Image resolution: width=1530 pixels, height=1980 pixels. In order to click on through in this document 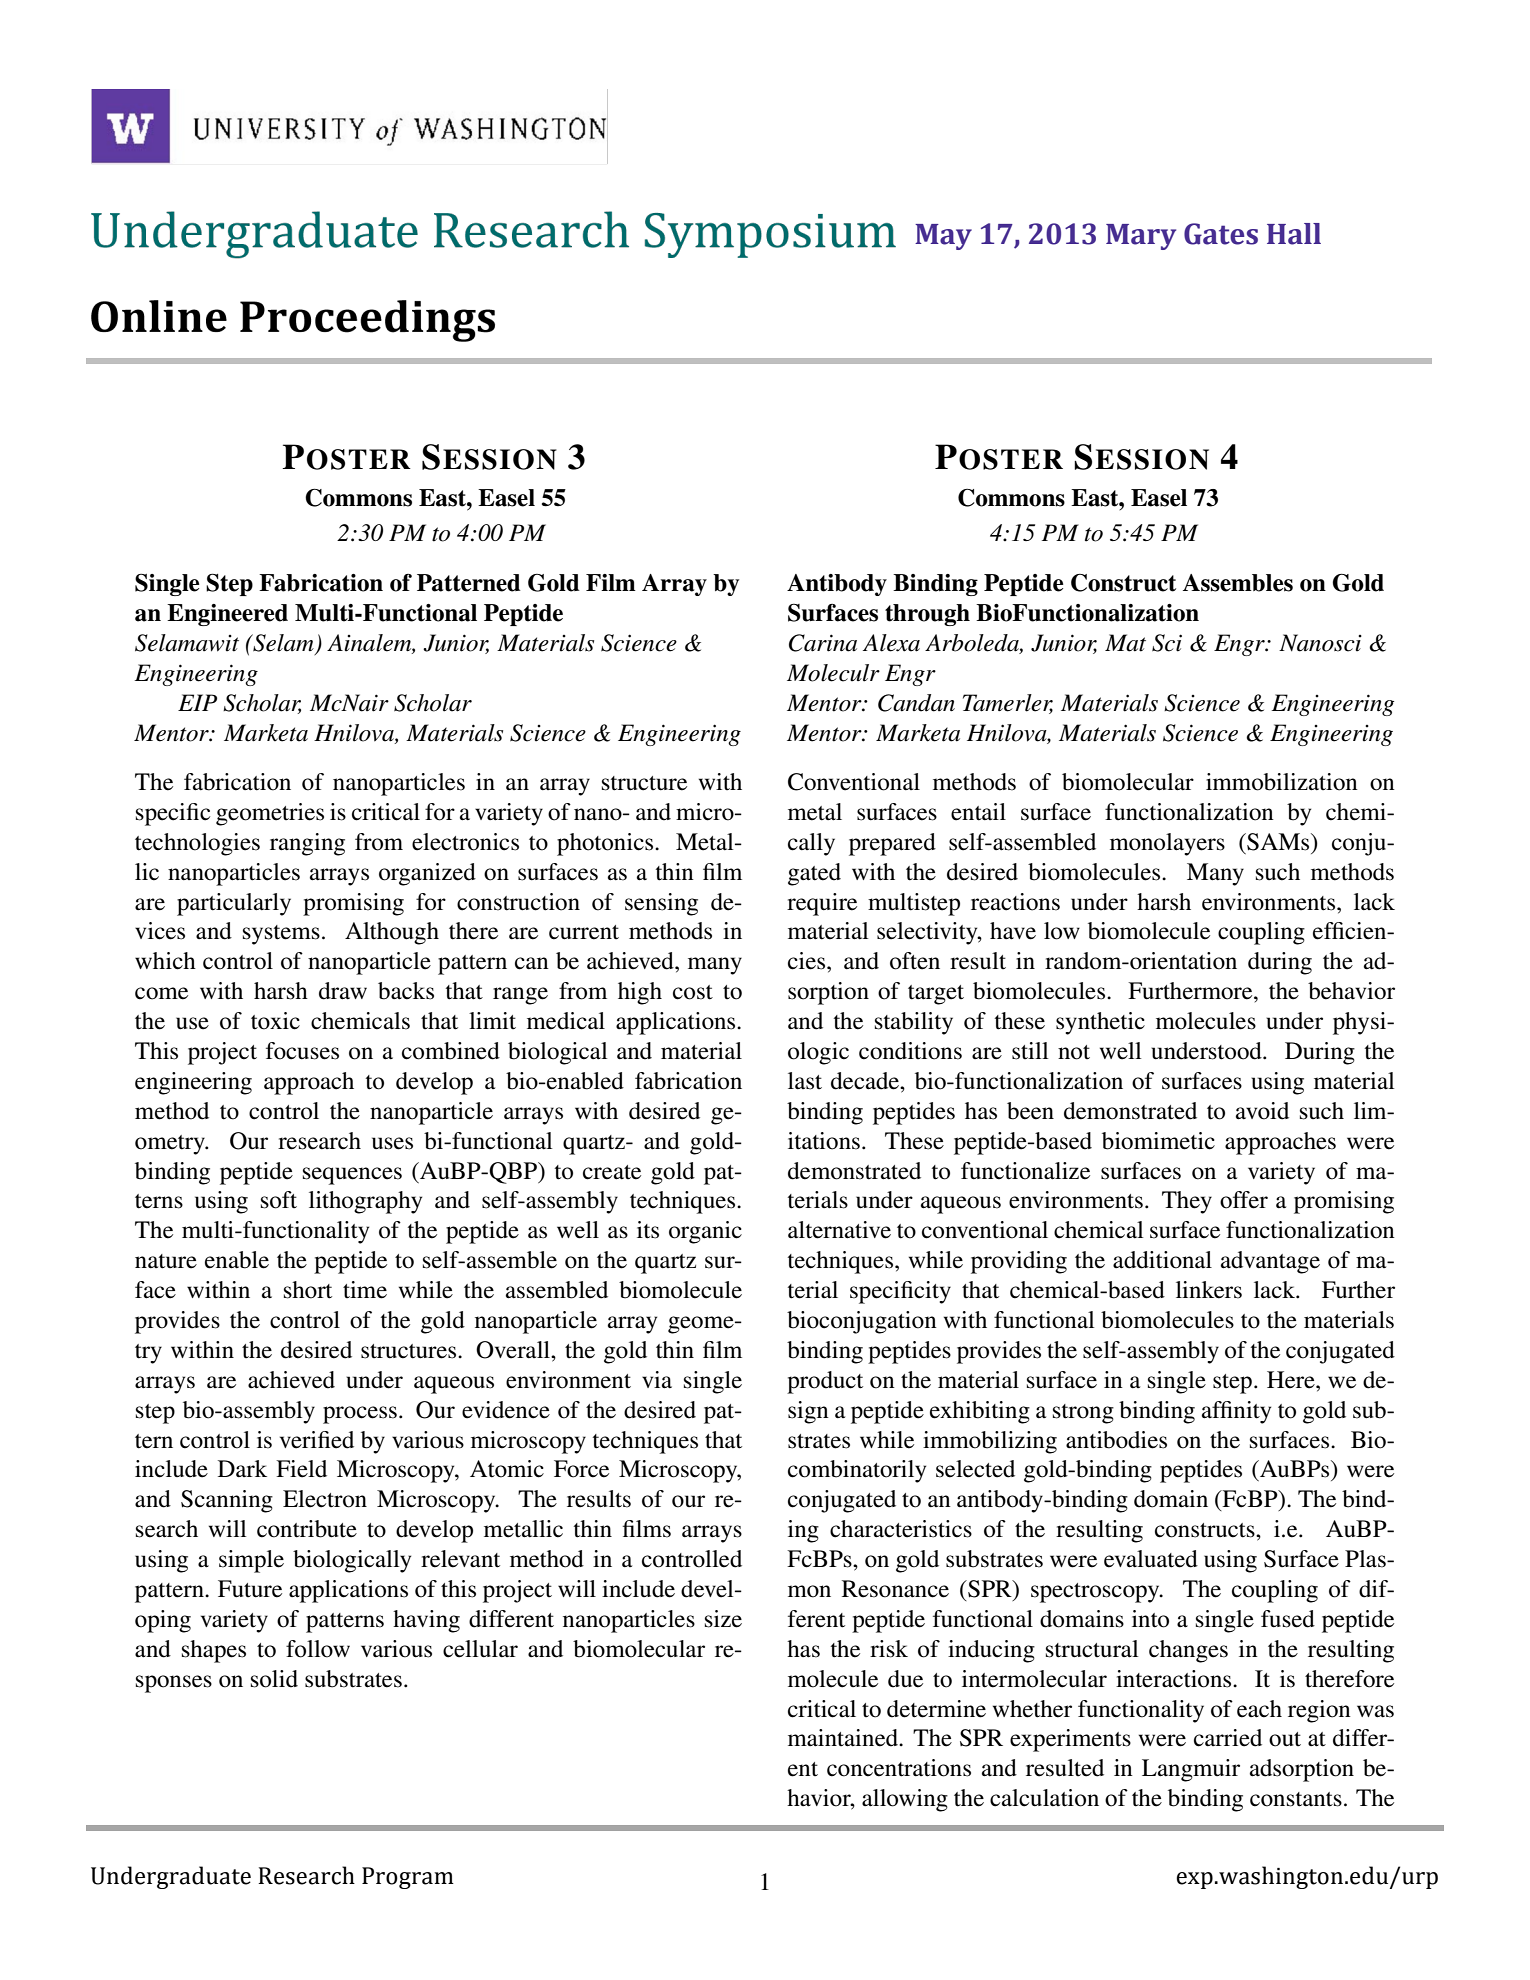, I will do `click(927, 615)`.
